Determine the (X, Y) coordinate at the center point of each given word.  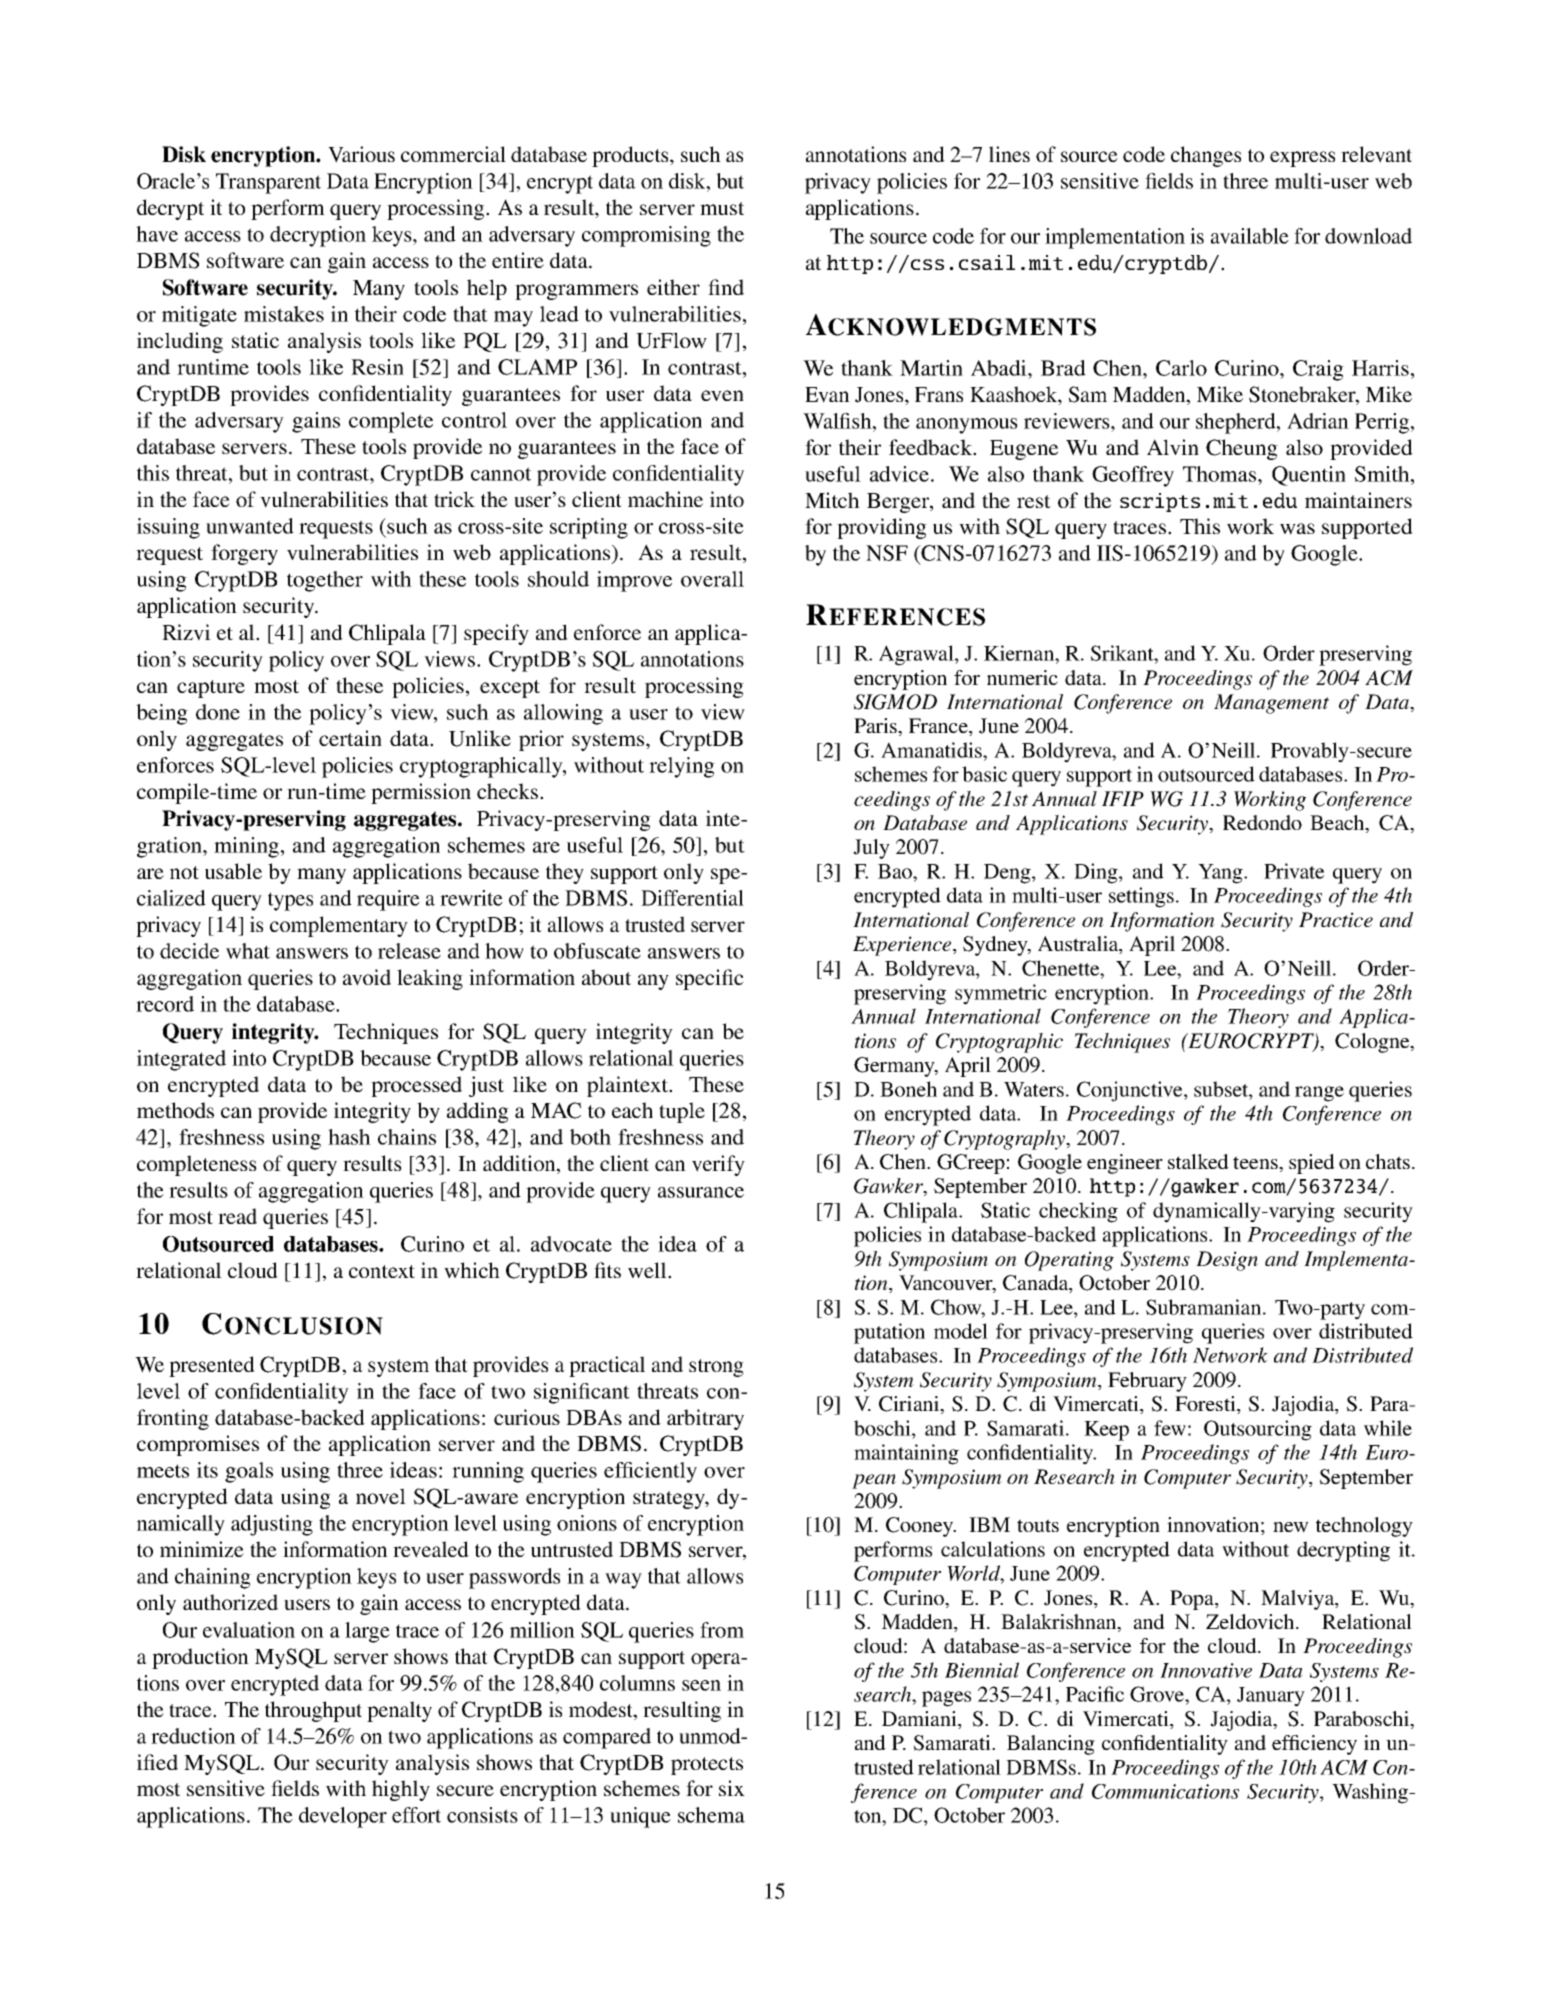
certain (350, 738)
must (722, 208)
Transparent (268, 183)
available (1250, 236)
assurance (701, 1192)
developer (343, 1817)
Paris (876, 725)
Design (1227, 1261)
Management (1271, 704)
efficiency (1314, 1745)
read (237, 1216)
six (732, 1788)
